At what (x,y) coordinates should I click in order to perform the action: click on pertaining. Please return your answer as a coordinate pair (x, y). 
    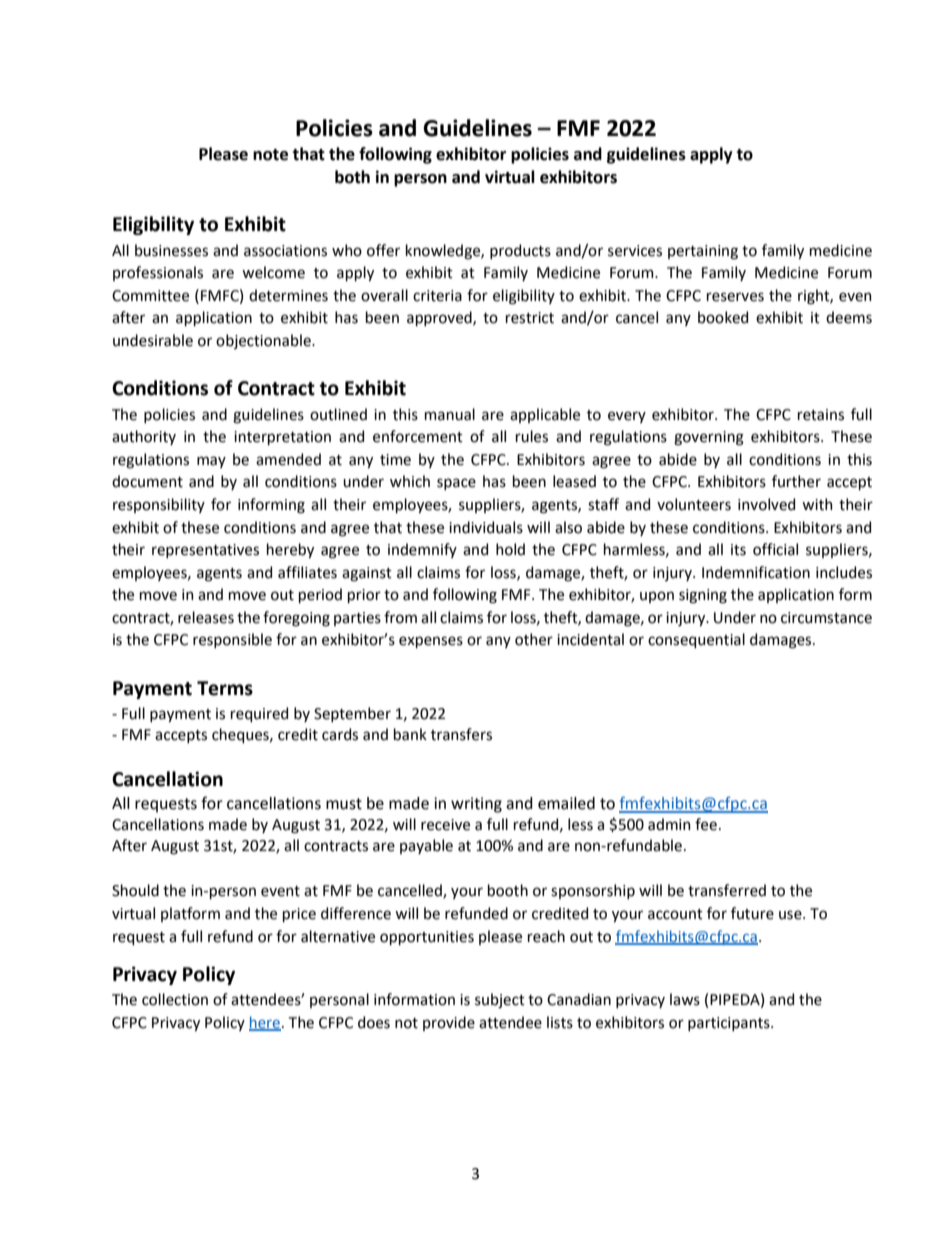
    Looking at the image, I should click on (703, 252).
